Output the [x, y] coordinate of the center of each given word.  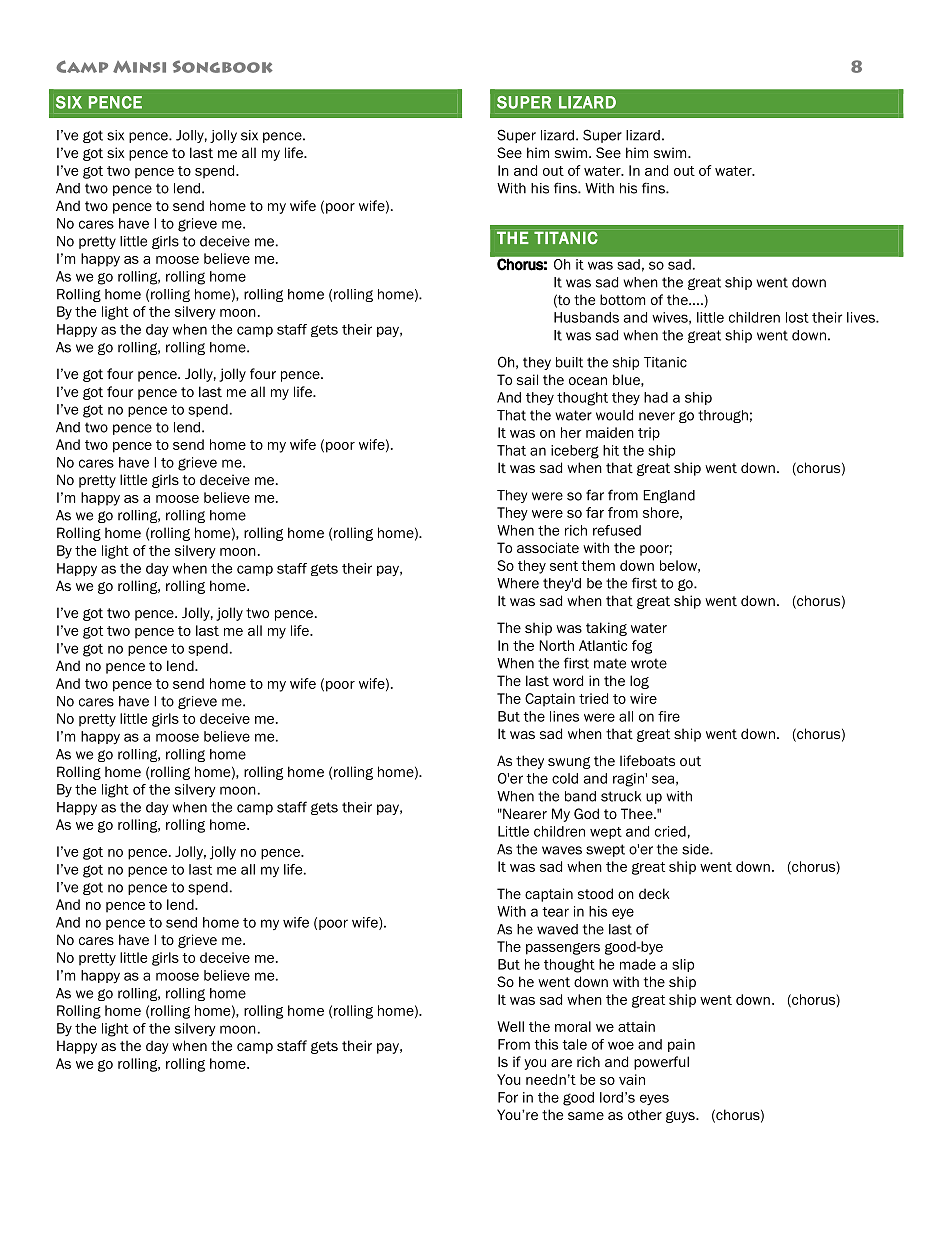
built [569, 362]
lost [797, 317]
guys [681, 1117]
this [546, 1044]
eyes [654, 1100]
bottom [622, 299]
